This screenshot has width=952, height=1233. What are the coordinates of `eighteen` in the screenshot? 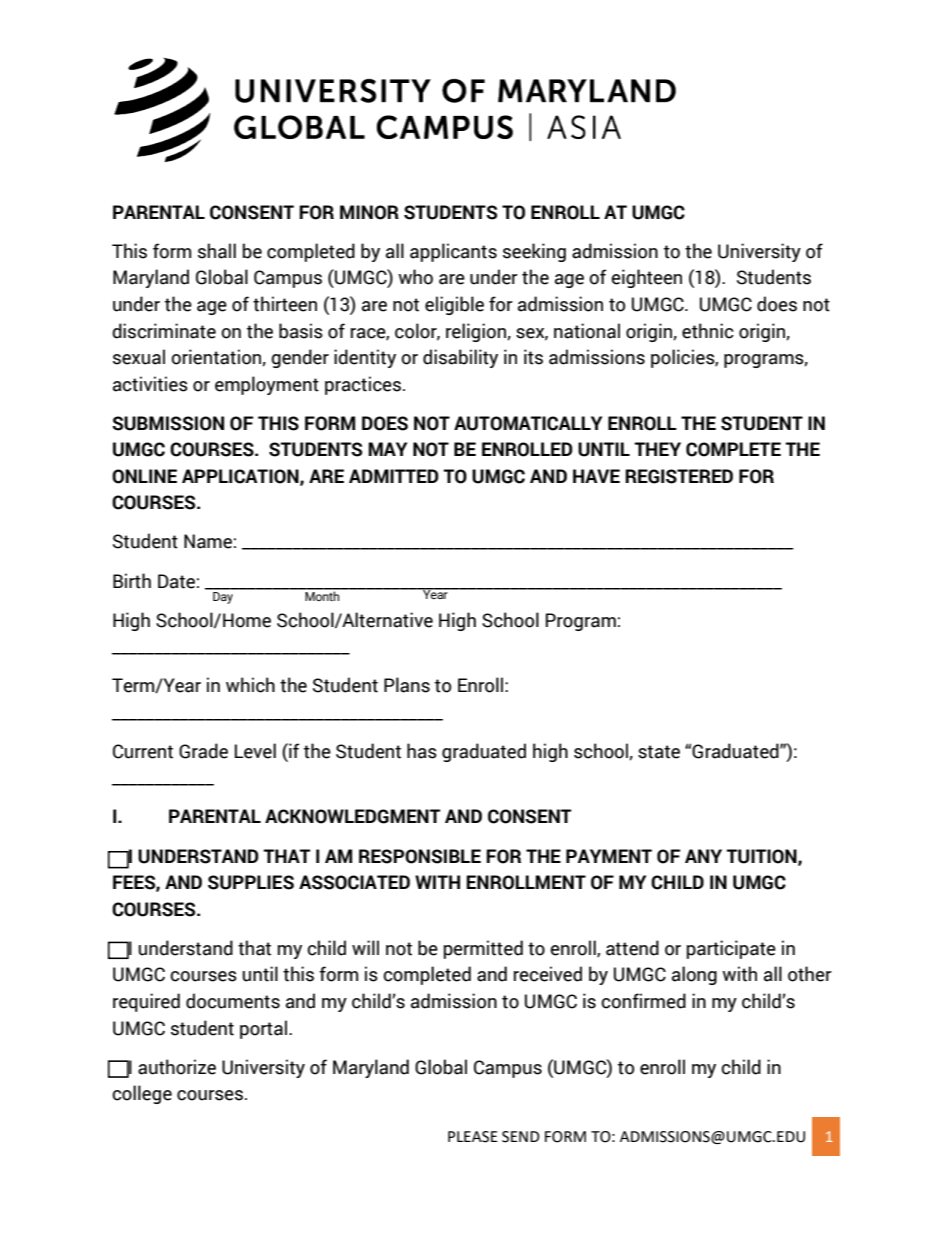 It's located at (646, 278).
